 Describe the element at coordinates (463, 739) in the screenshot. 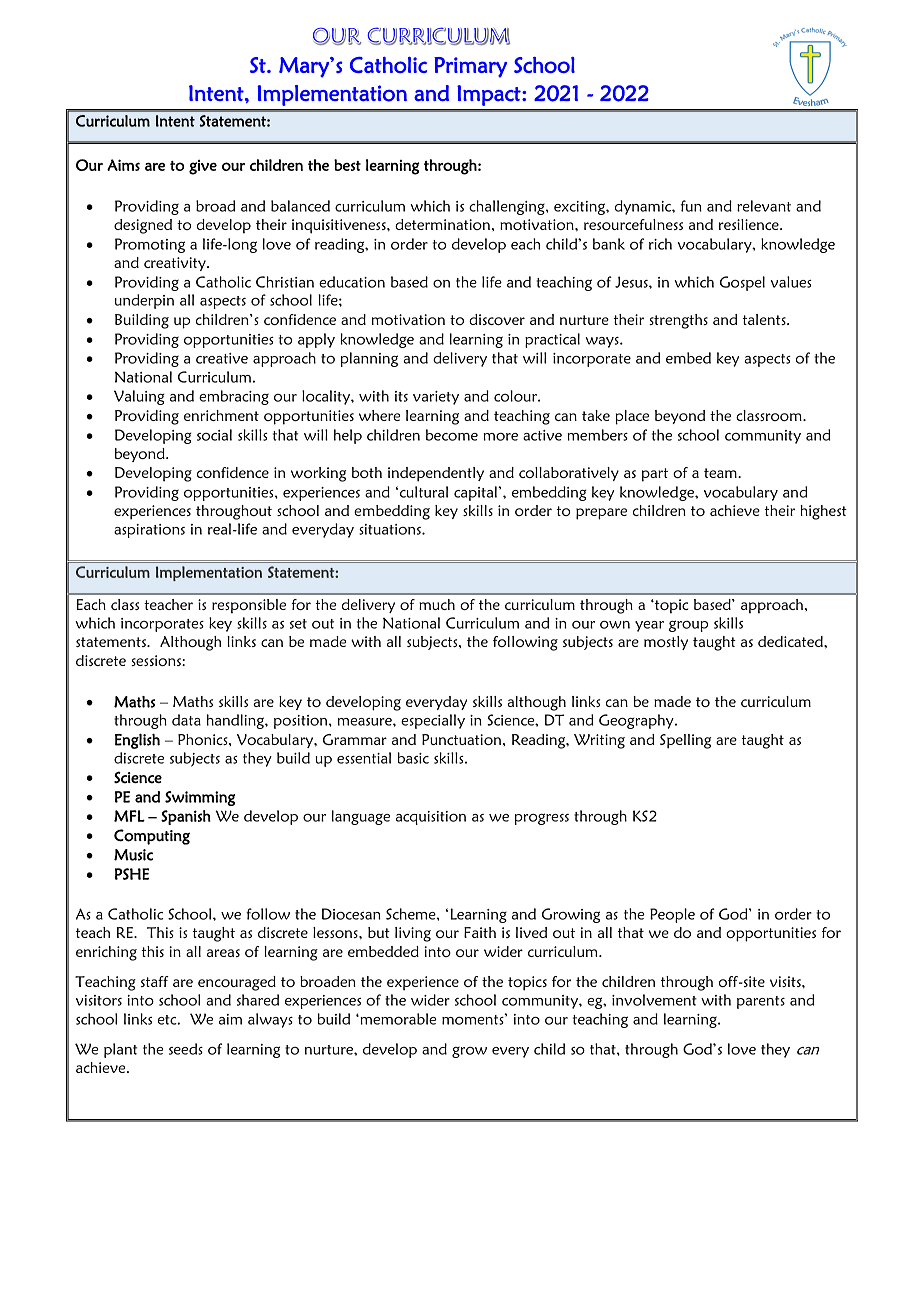

I see `Punctuation` at that location.
